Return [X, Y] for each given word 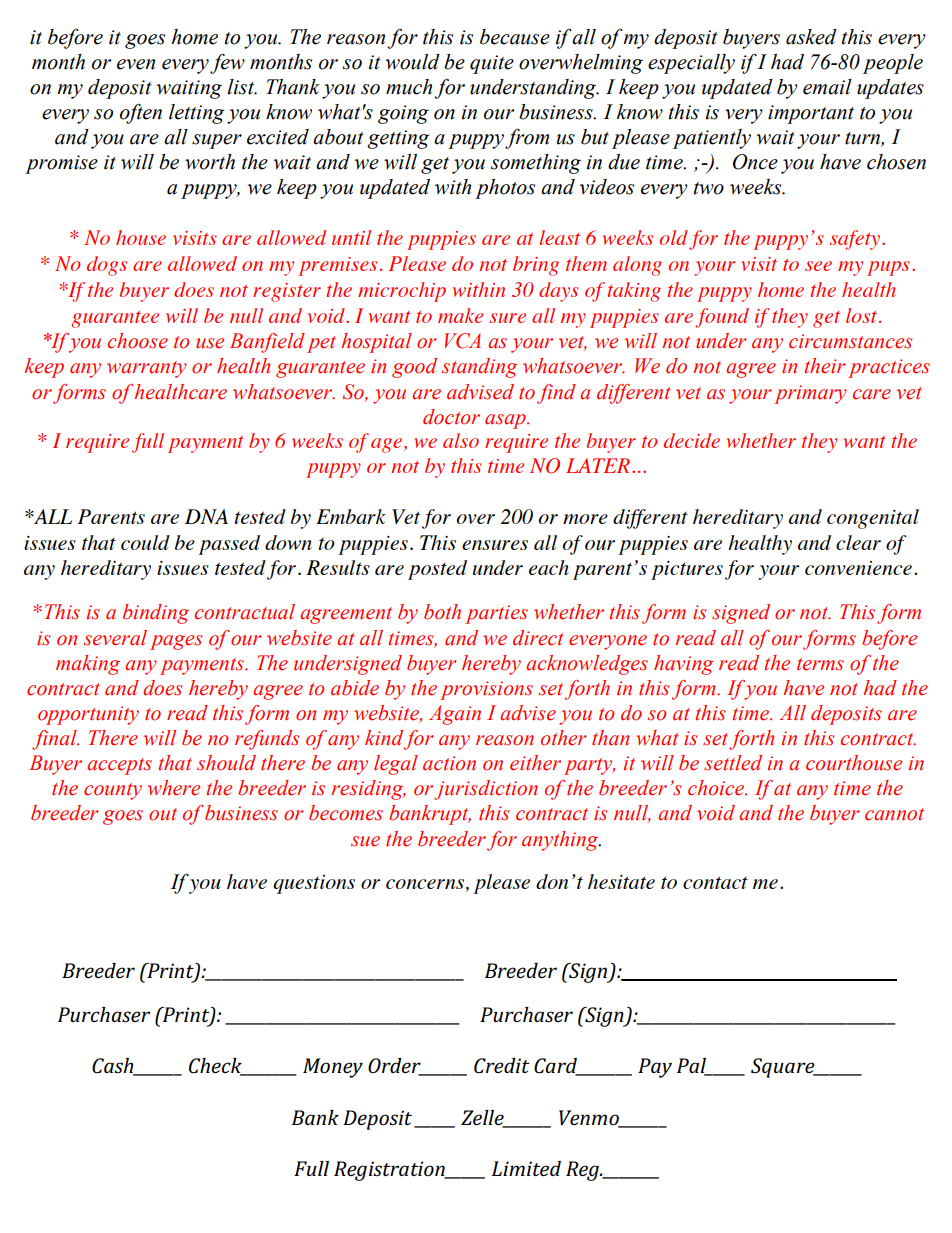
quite [492, 64]
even [136, 64]
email [827, 87]
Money [333, 1068]
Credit [502, 1065]
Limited [526, 1168]
